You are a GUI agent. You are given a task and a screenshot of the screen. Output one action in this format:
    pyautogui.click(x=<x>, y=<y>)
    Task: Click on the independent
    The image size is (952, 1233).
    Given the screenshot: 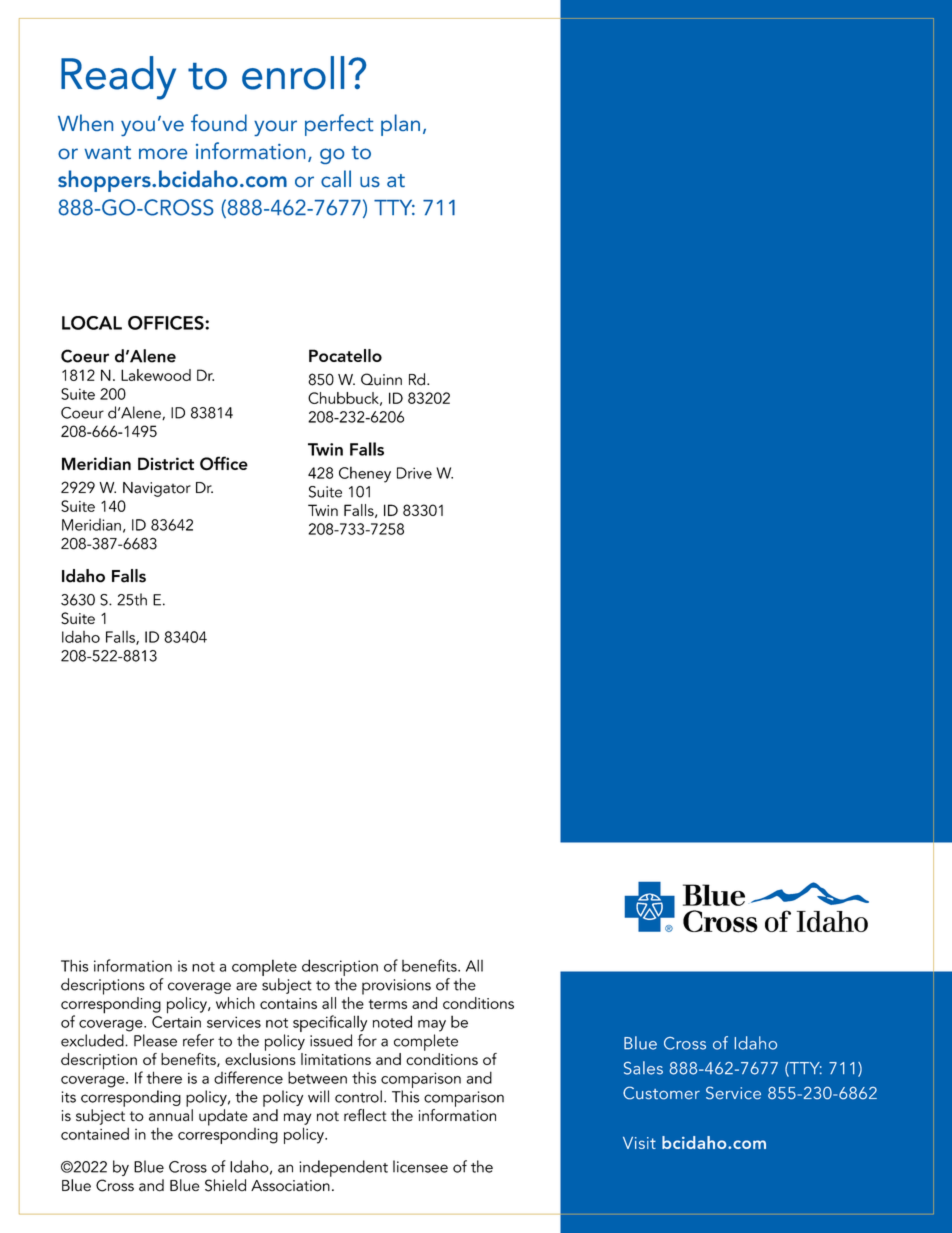 What is the action you would take?
    pyautogui.click(x=343, y=1168)
